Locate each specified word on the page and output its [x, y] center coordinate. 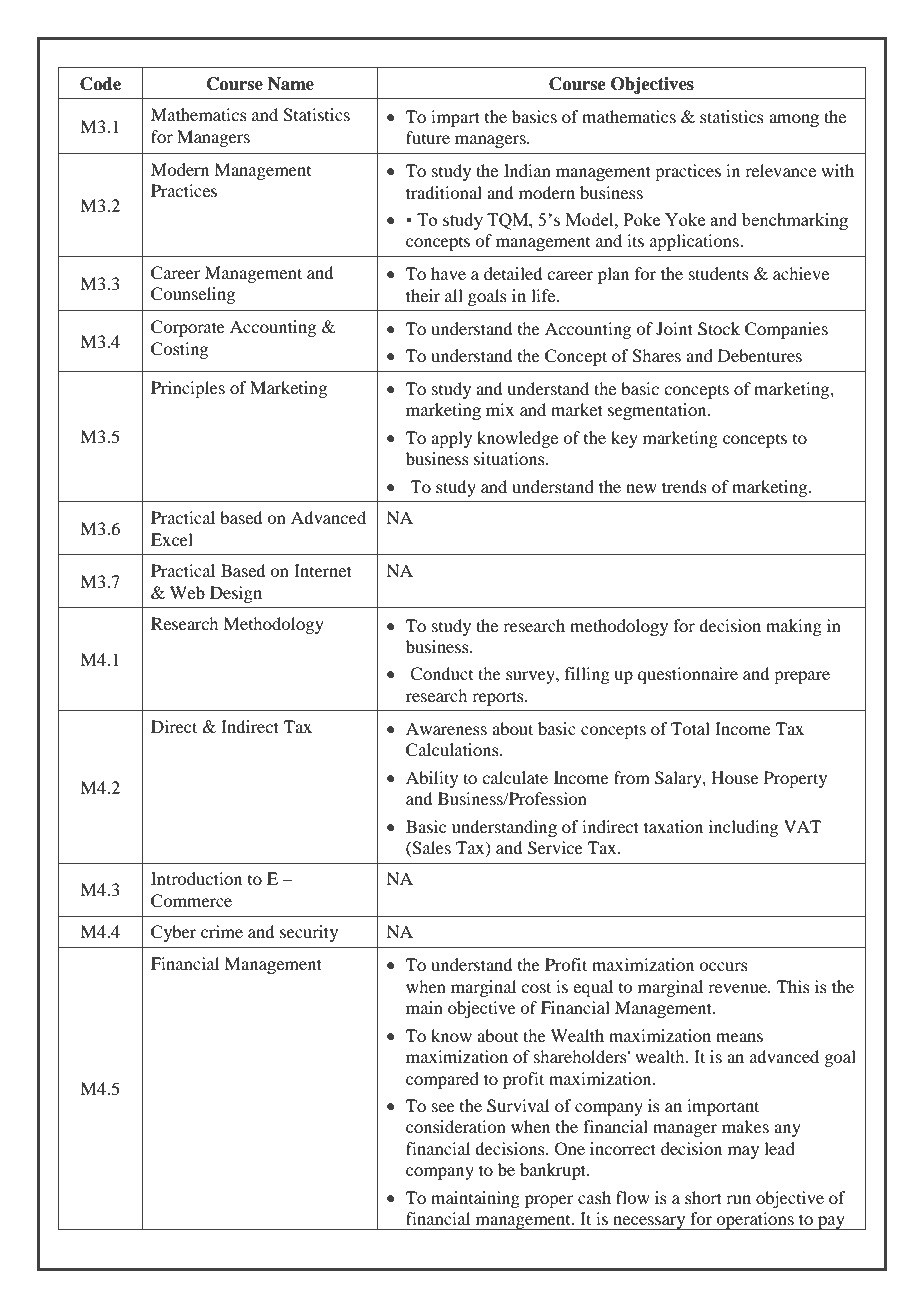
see [443, 1107]
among [794, 120]
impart [455, 118]
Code [100, 84]
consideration [456, 1126]
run [738, 1199]
